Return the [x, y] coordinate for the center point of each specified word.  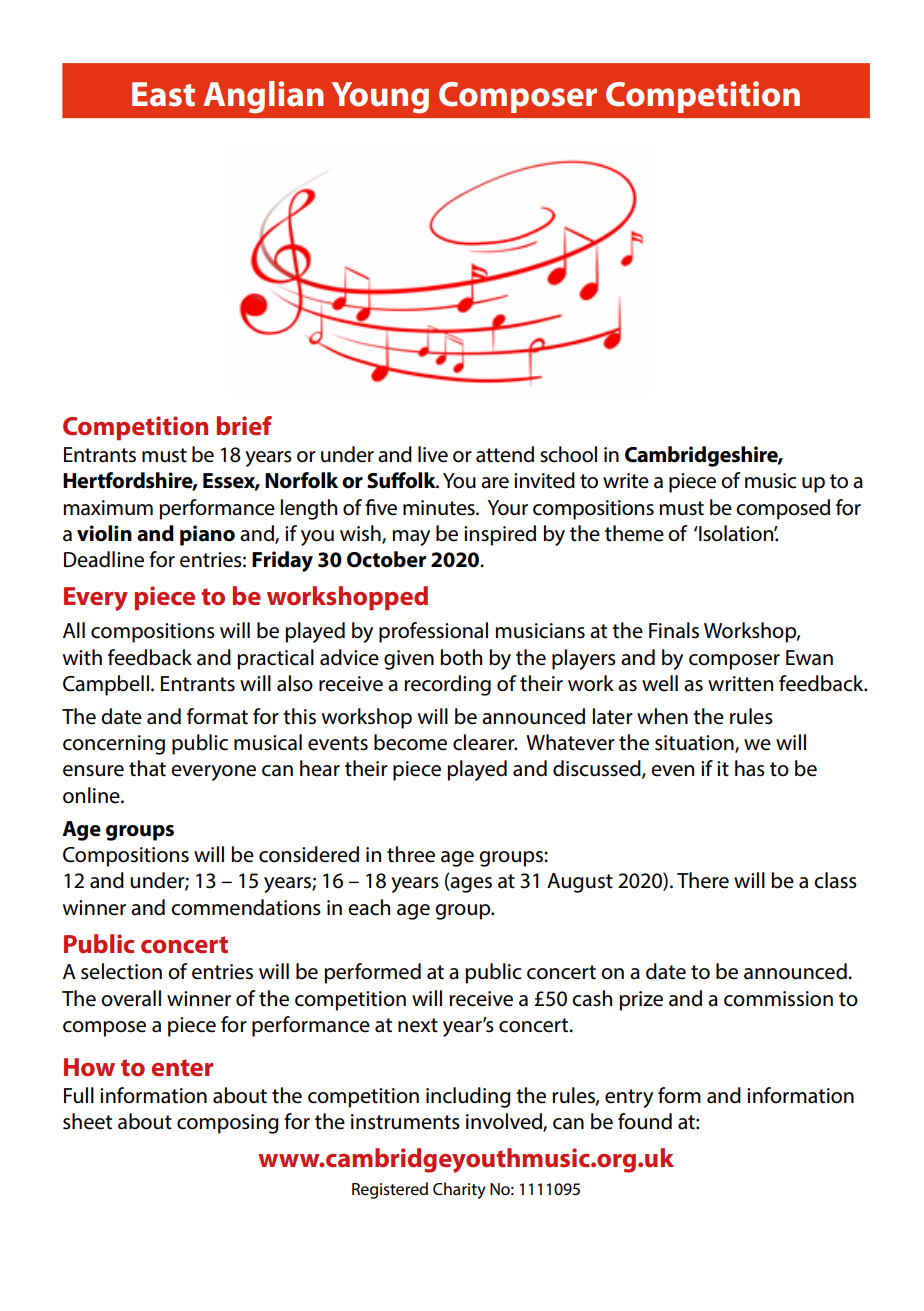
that [147, 768]
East [163, 94]
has [750, 768]
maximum [108, 508]
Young [380, 98]
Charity [459, 1190]
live [433, 454]
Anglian [263, 97]
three [411, 854]
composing [227, 1124]
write [626, 481]
